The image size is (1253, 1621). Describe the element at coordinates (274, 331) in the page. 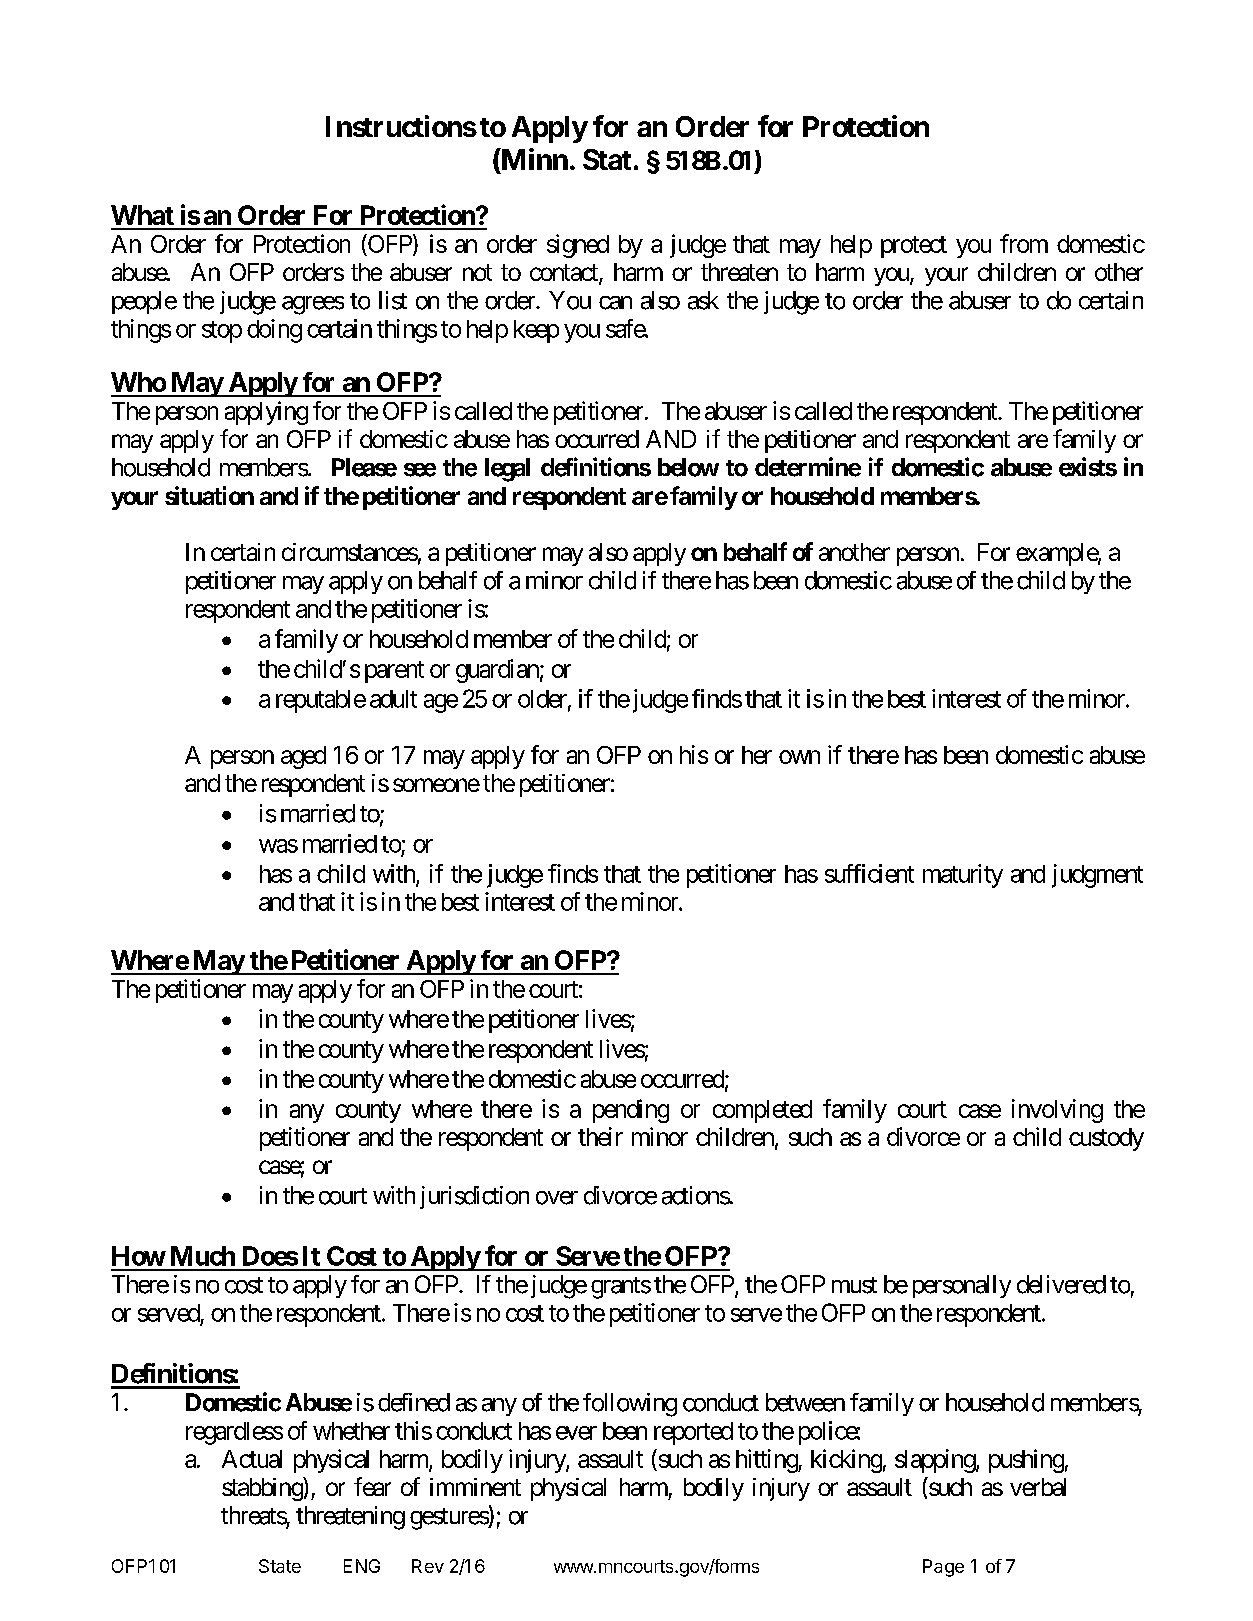

I see `doing` at that location.
